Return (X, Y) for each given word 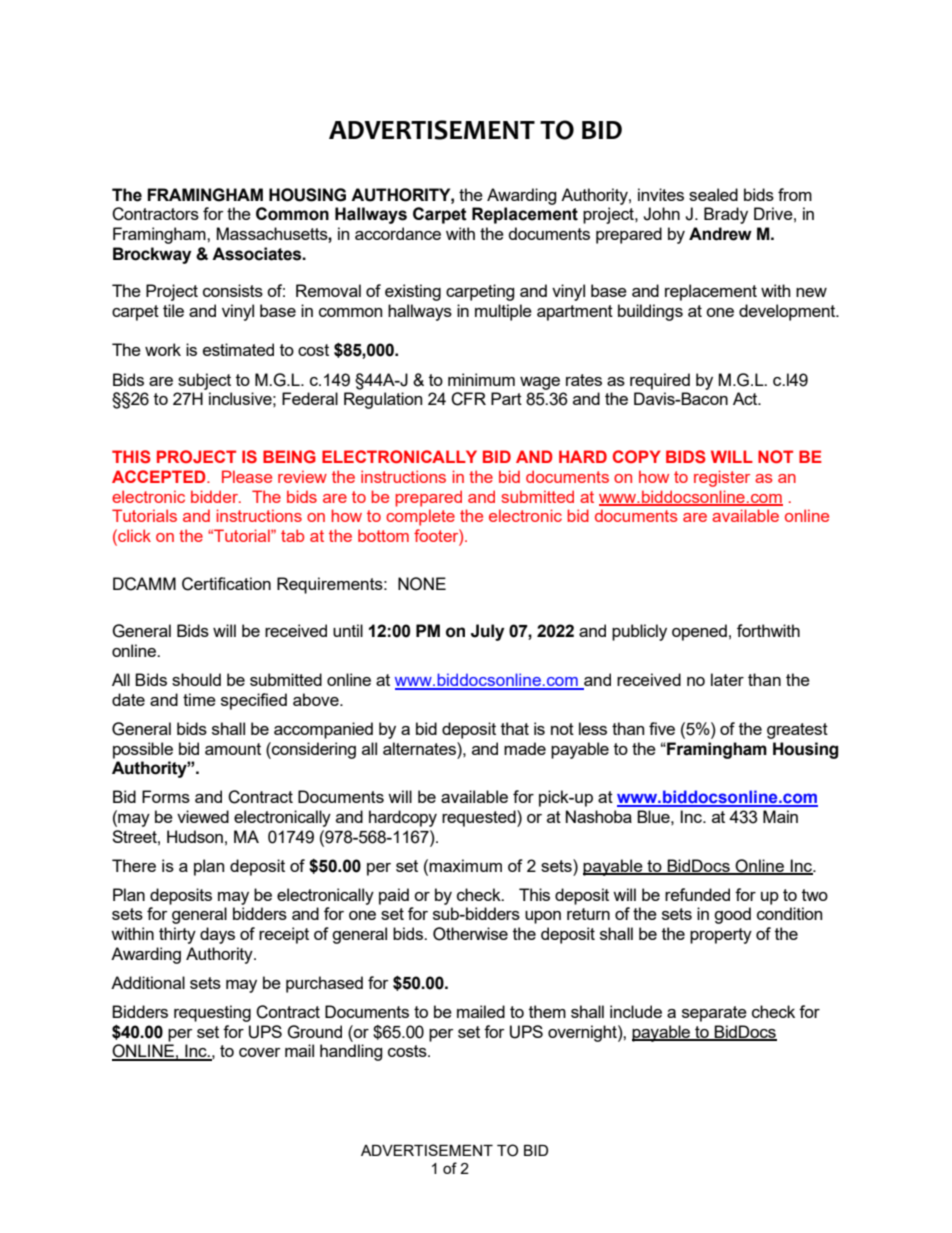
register (722, 478)
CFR (468, 399)
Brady (726, 215)
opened (699, 632)
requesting (212, 1013)
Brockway (152, 255)
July (487, 632)
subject (204, 381)
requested (480, 818)
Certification (226, 584)
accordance (398, 233)
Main (780, 816)
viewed (203, 816)
